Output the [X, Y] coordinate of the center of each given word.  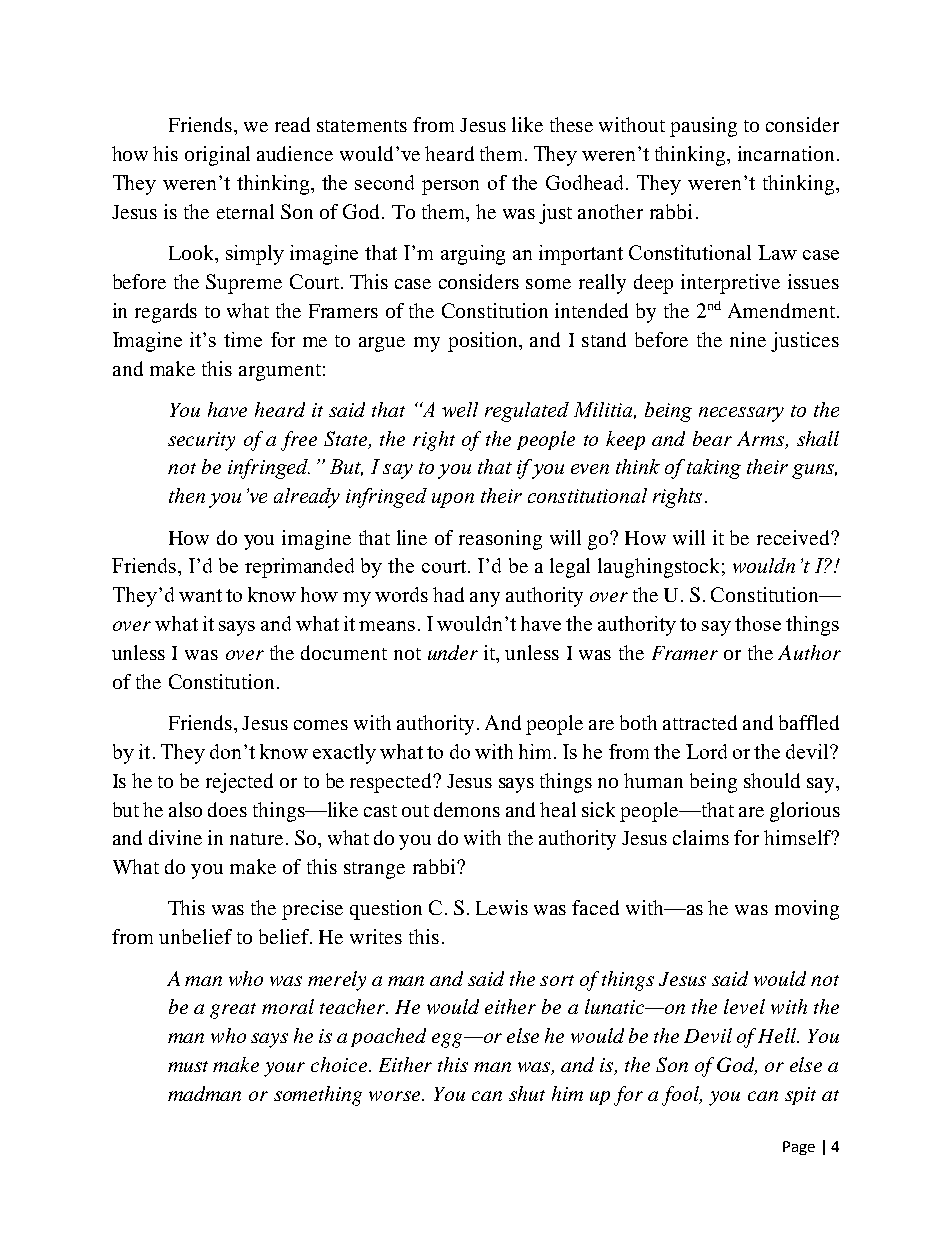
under [453, 652]
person [450, 187]
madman [204, 1093]
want [200, 595]
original [217, 156]
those [758, 623]
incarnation [786, 153]
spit [800, 1096]
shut [527, 1093]
